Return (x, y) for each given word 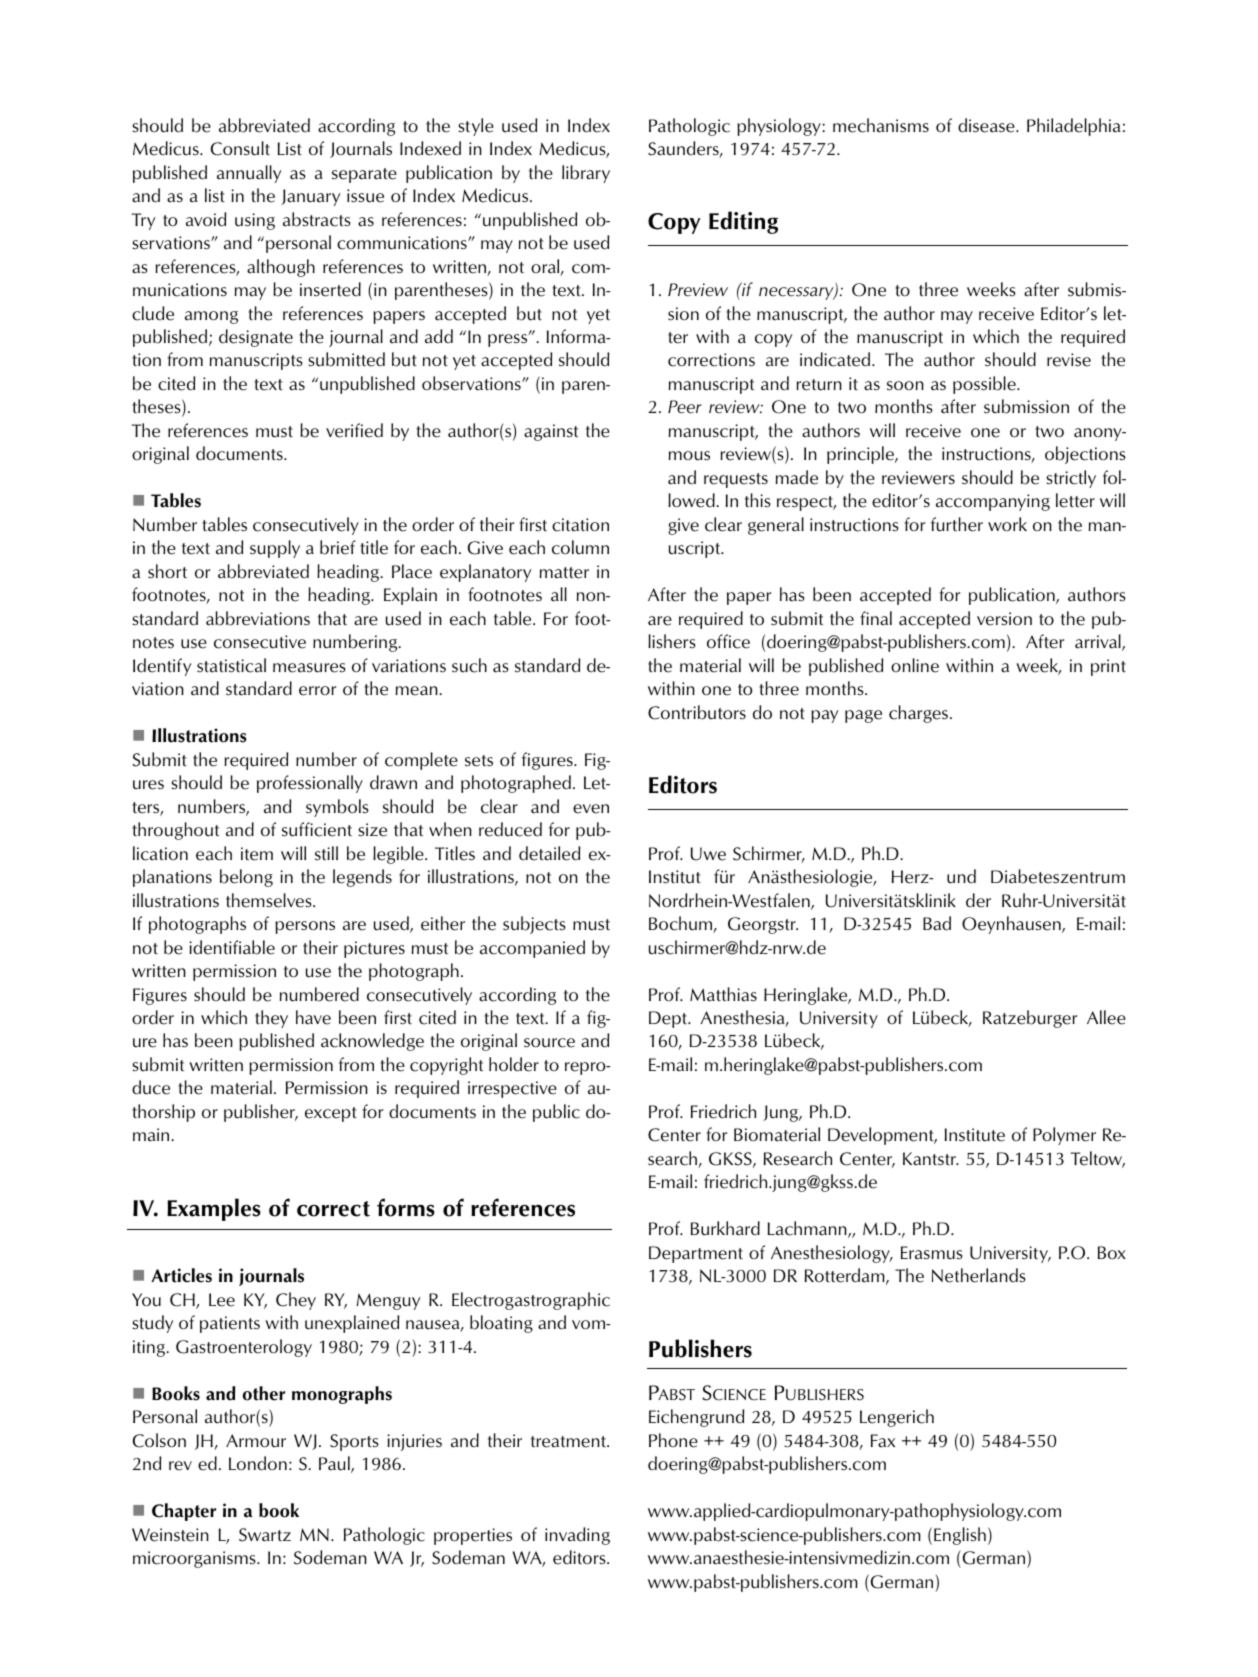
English (960, 1536)
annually (249, 174)
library (586, 174)
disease (987, 125)
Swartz (265, 1535)
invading (577, 1536)
